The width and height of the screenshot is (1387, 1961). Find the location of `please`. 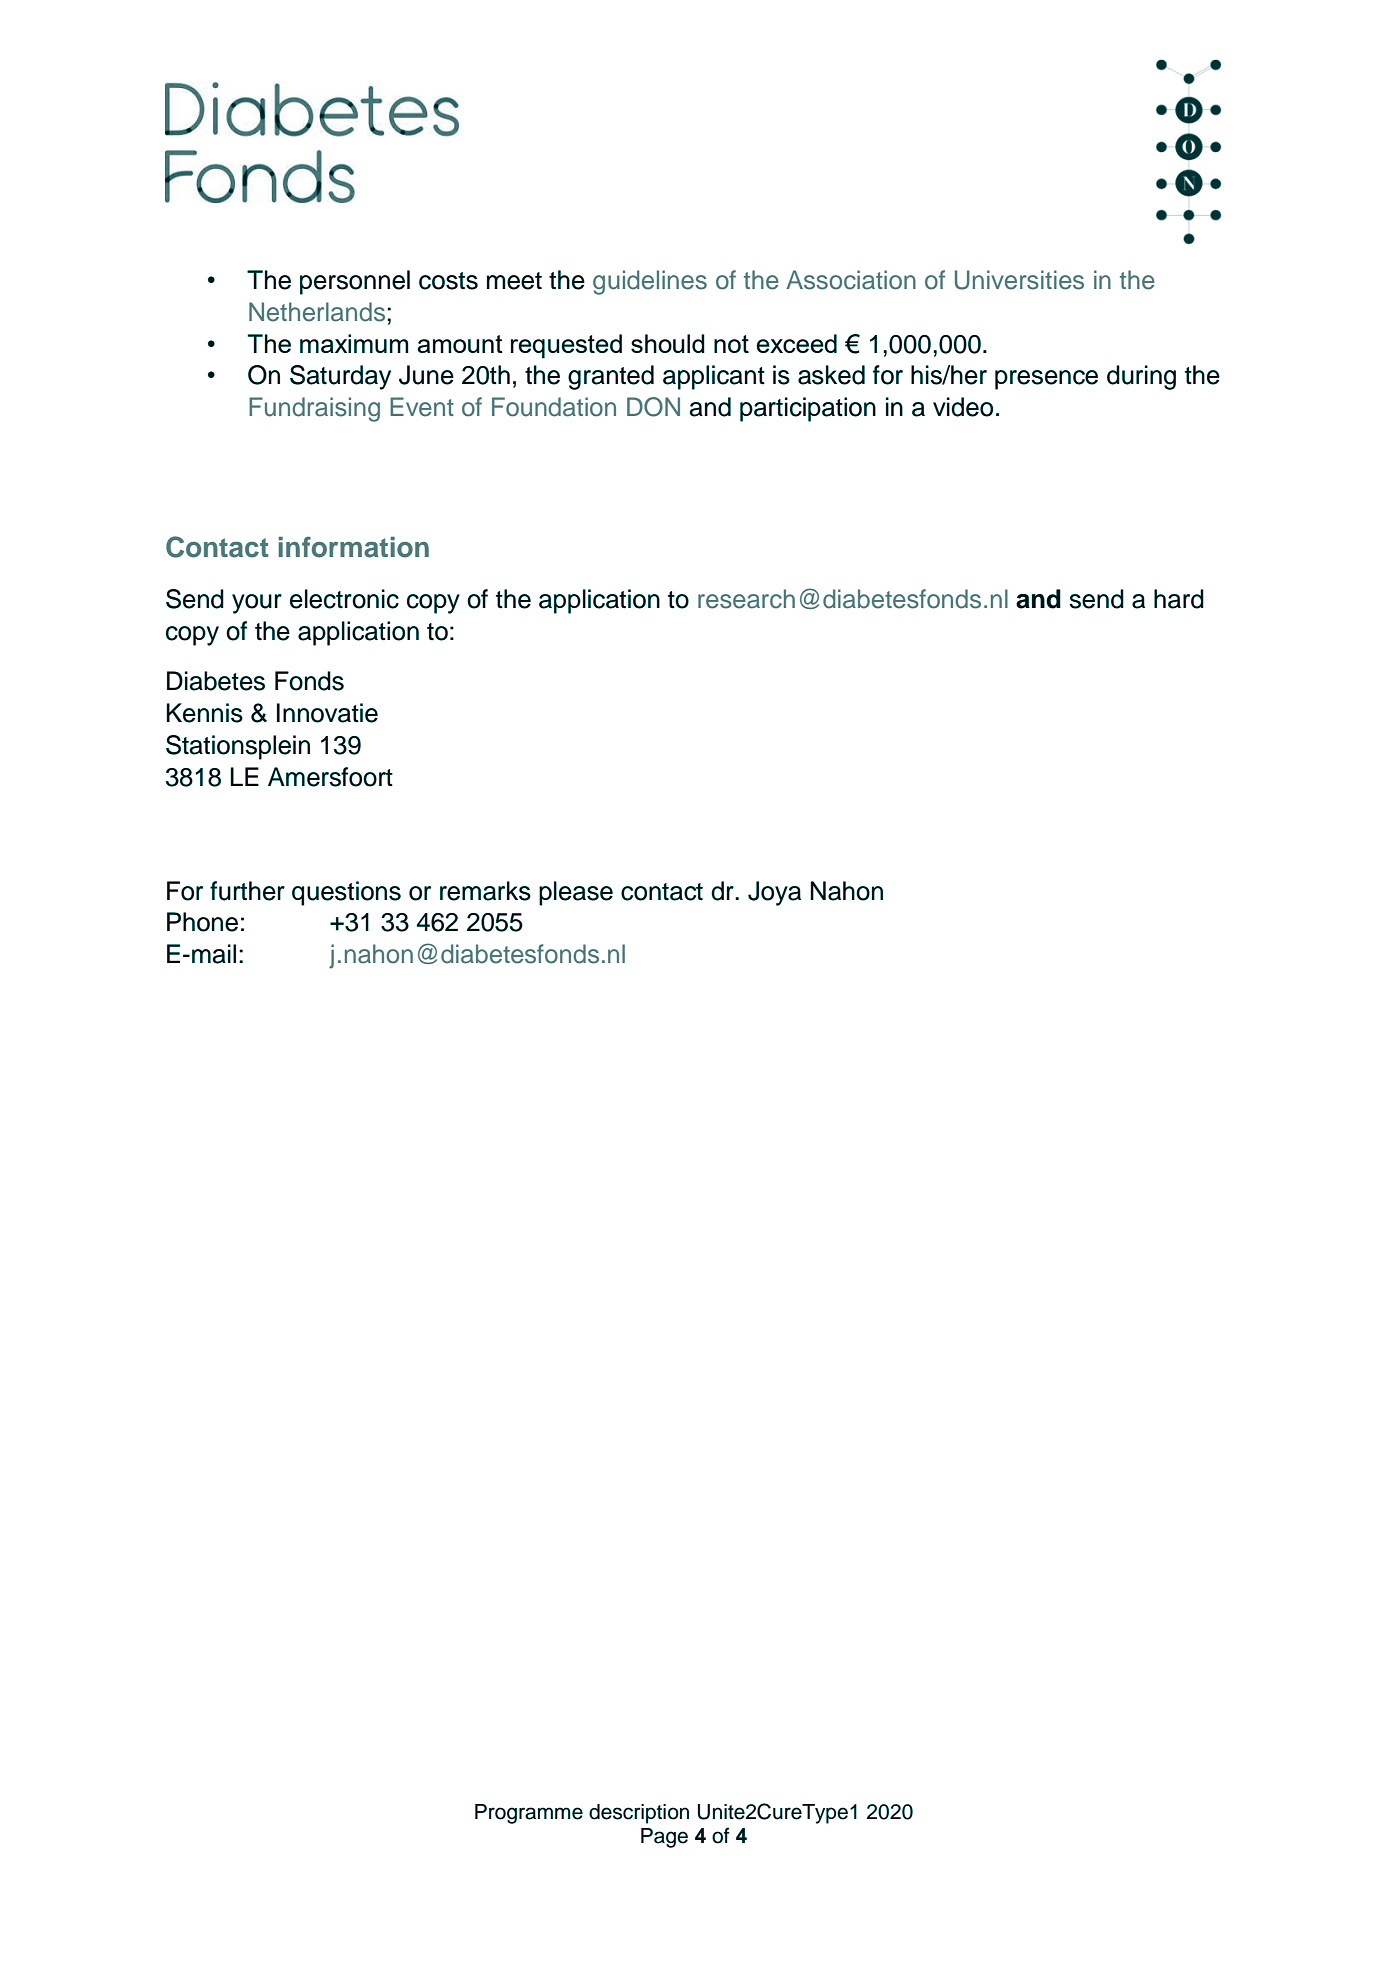

please is located at coordinates (576, 893).
